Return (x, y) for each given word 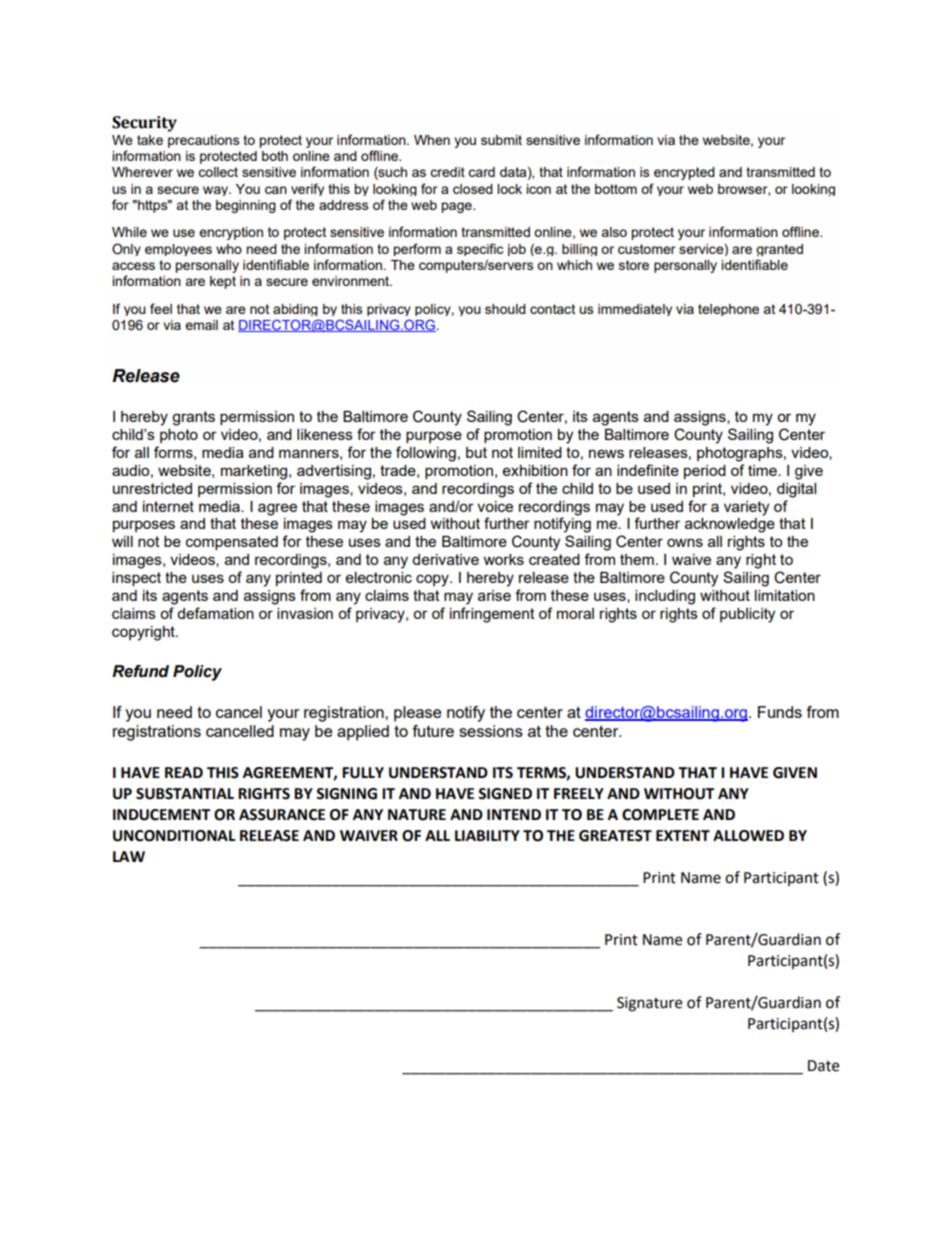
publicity (747, 615)
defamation (215, 613)
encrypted (684, 173)
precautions (204, 141)
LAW (129, 856)
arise (494, 595)
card (481, 172)
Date (823, 1066)
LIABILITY (487, 835)
